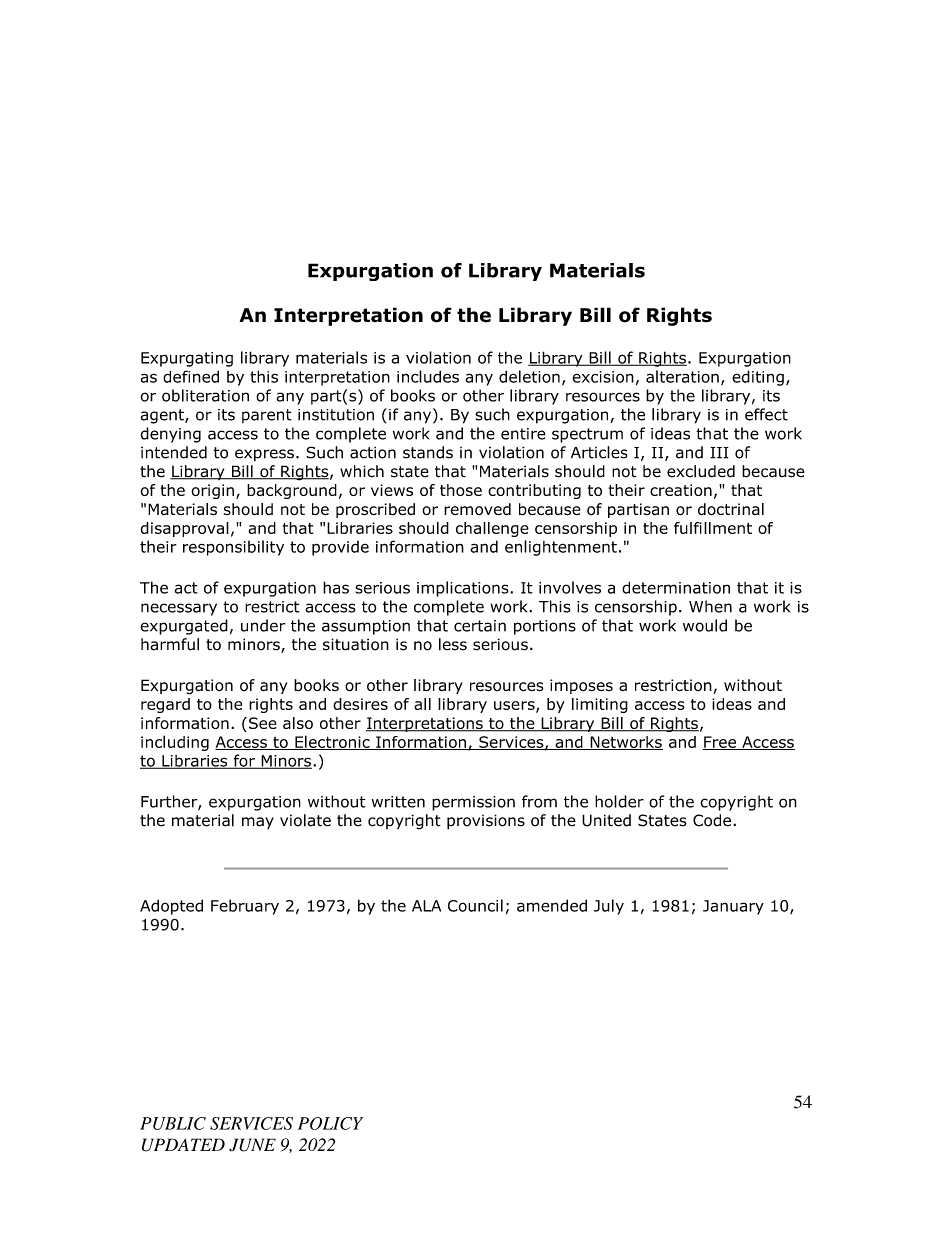  What do you see at coordinates (258, 823) in the page?
I see `may` at bounding box center [258, 823].
